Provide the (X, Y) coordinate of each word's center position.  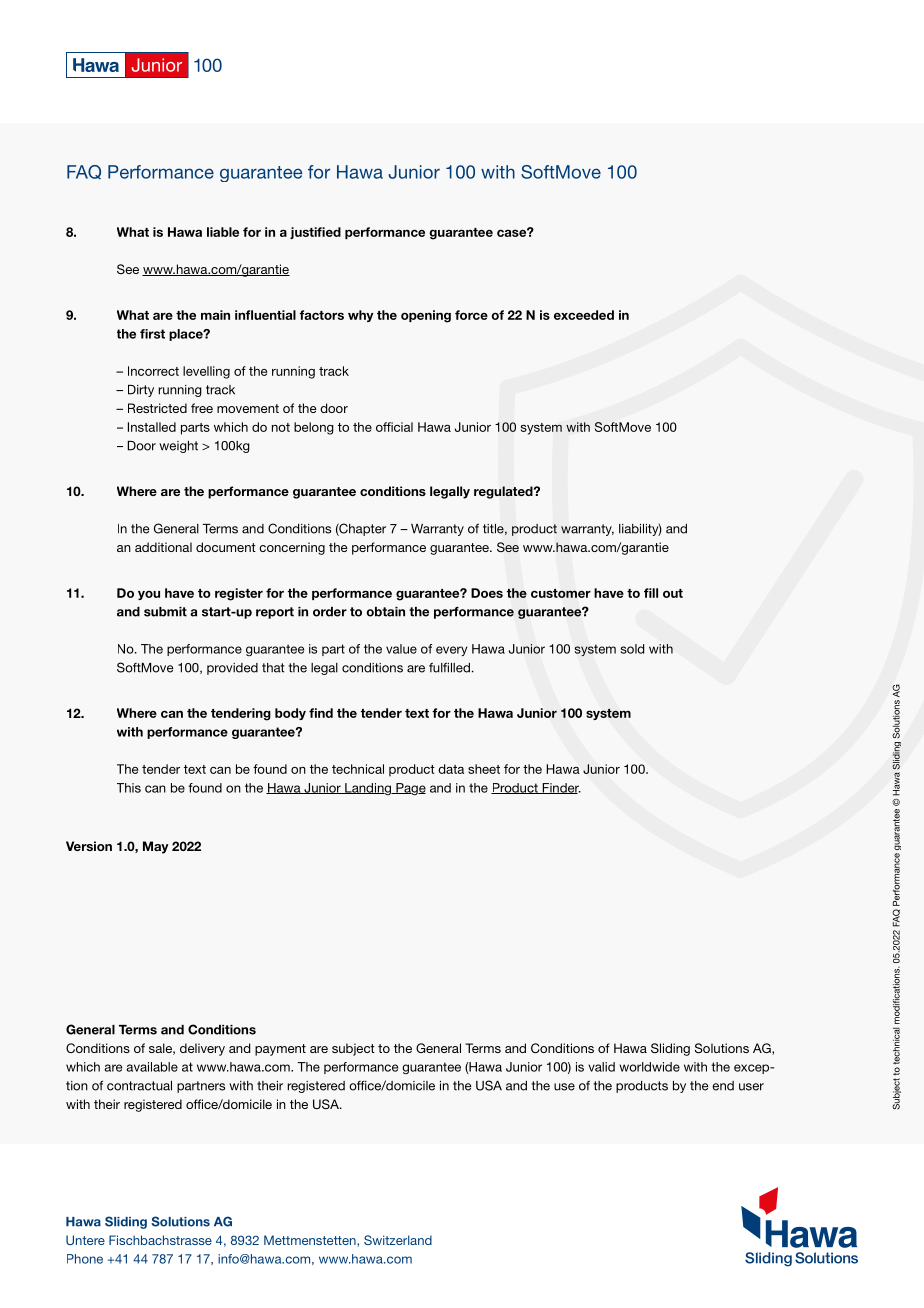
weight (178, 447)
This (129, 788)
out (673, 593)
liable (223, 232)
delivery (202, 1049)
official (394, 427)
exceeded (584, 315)
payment (280, 1050)
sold (632, 649)
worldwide (649, 1067)
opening (426, 316)
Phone (85, 1259)
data (451, 769)
